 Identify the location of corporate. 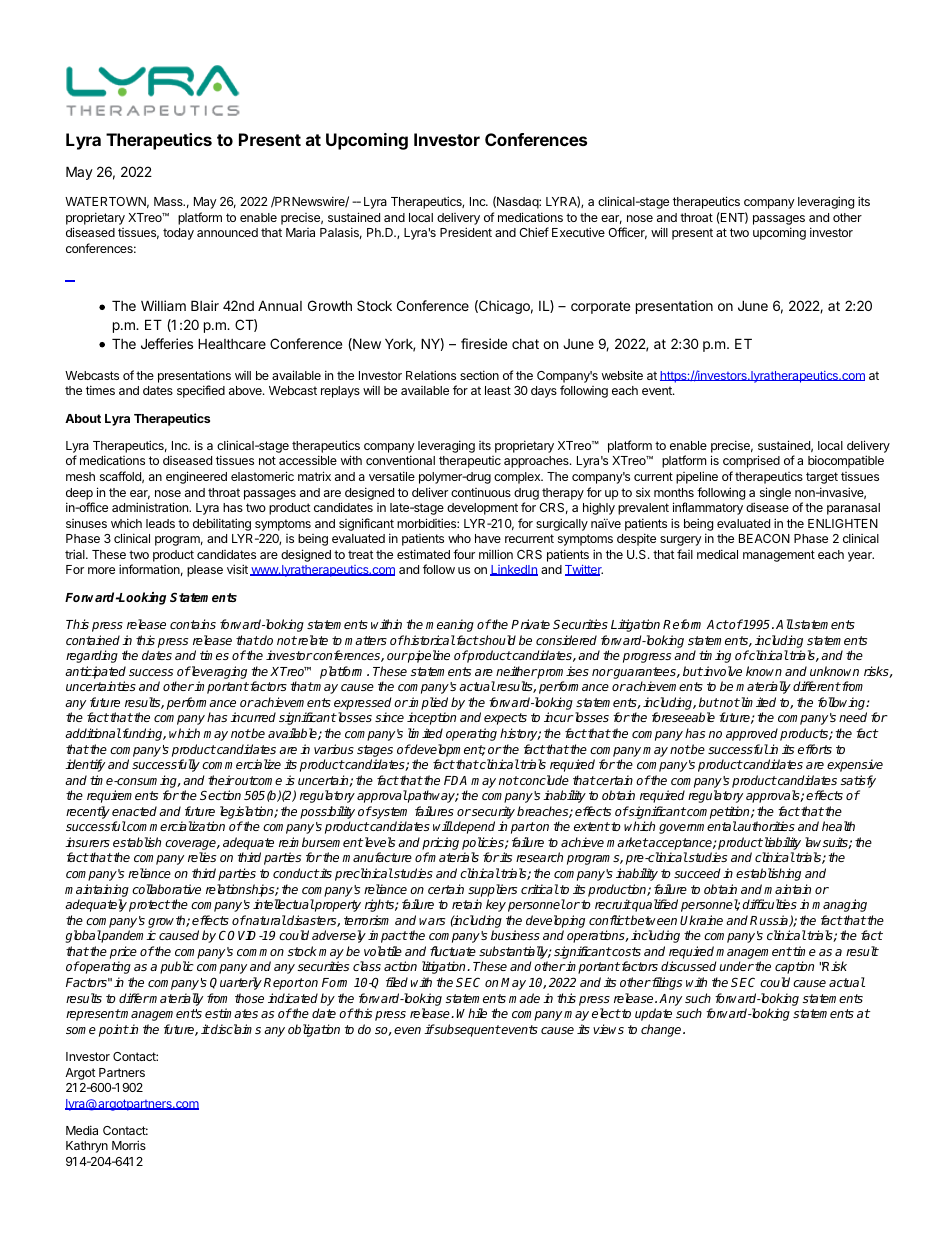
(600, 307).
